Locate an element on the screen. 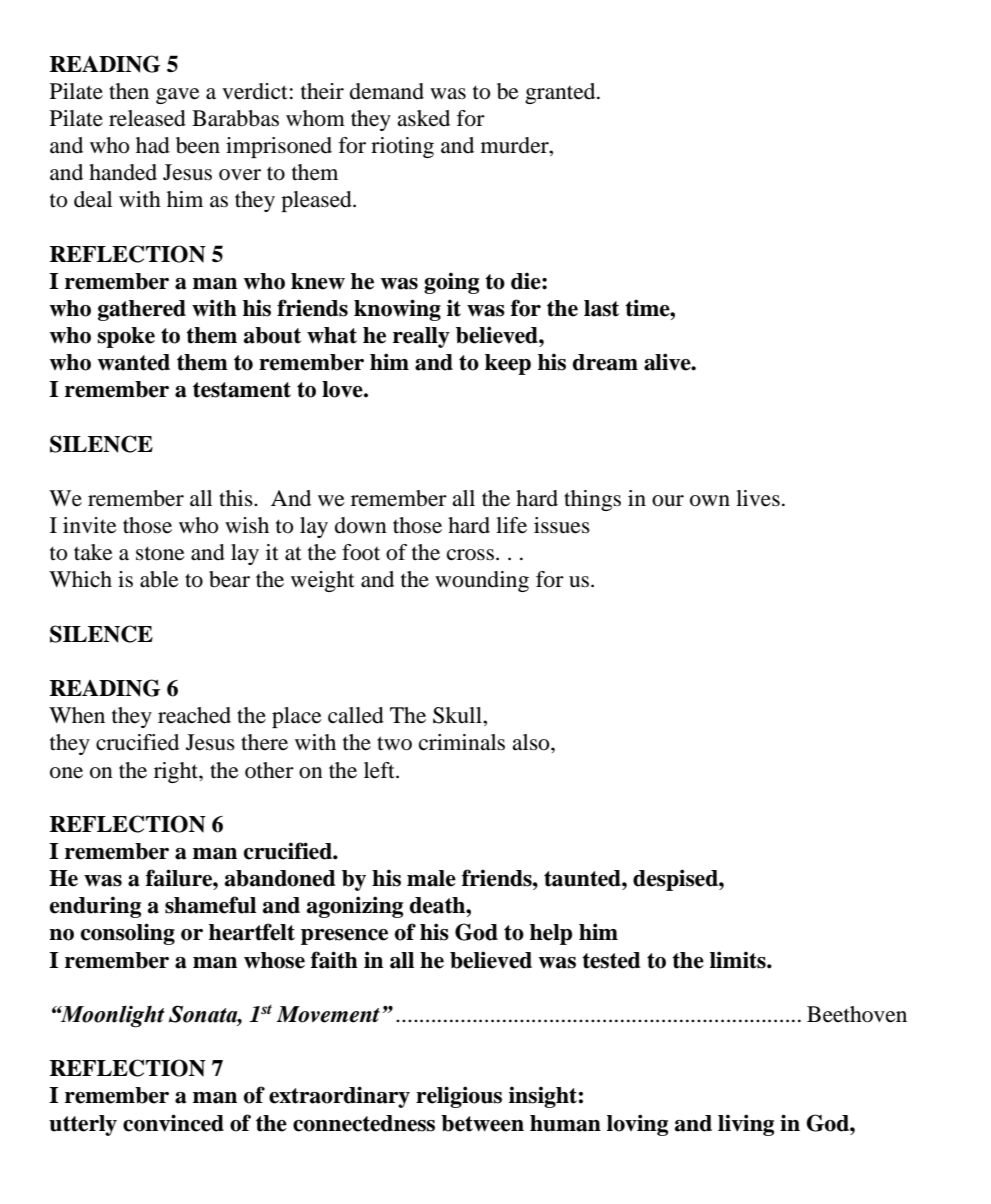  convinced is located at coordinates (173, 1123).
